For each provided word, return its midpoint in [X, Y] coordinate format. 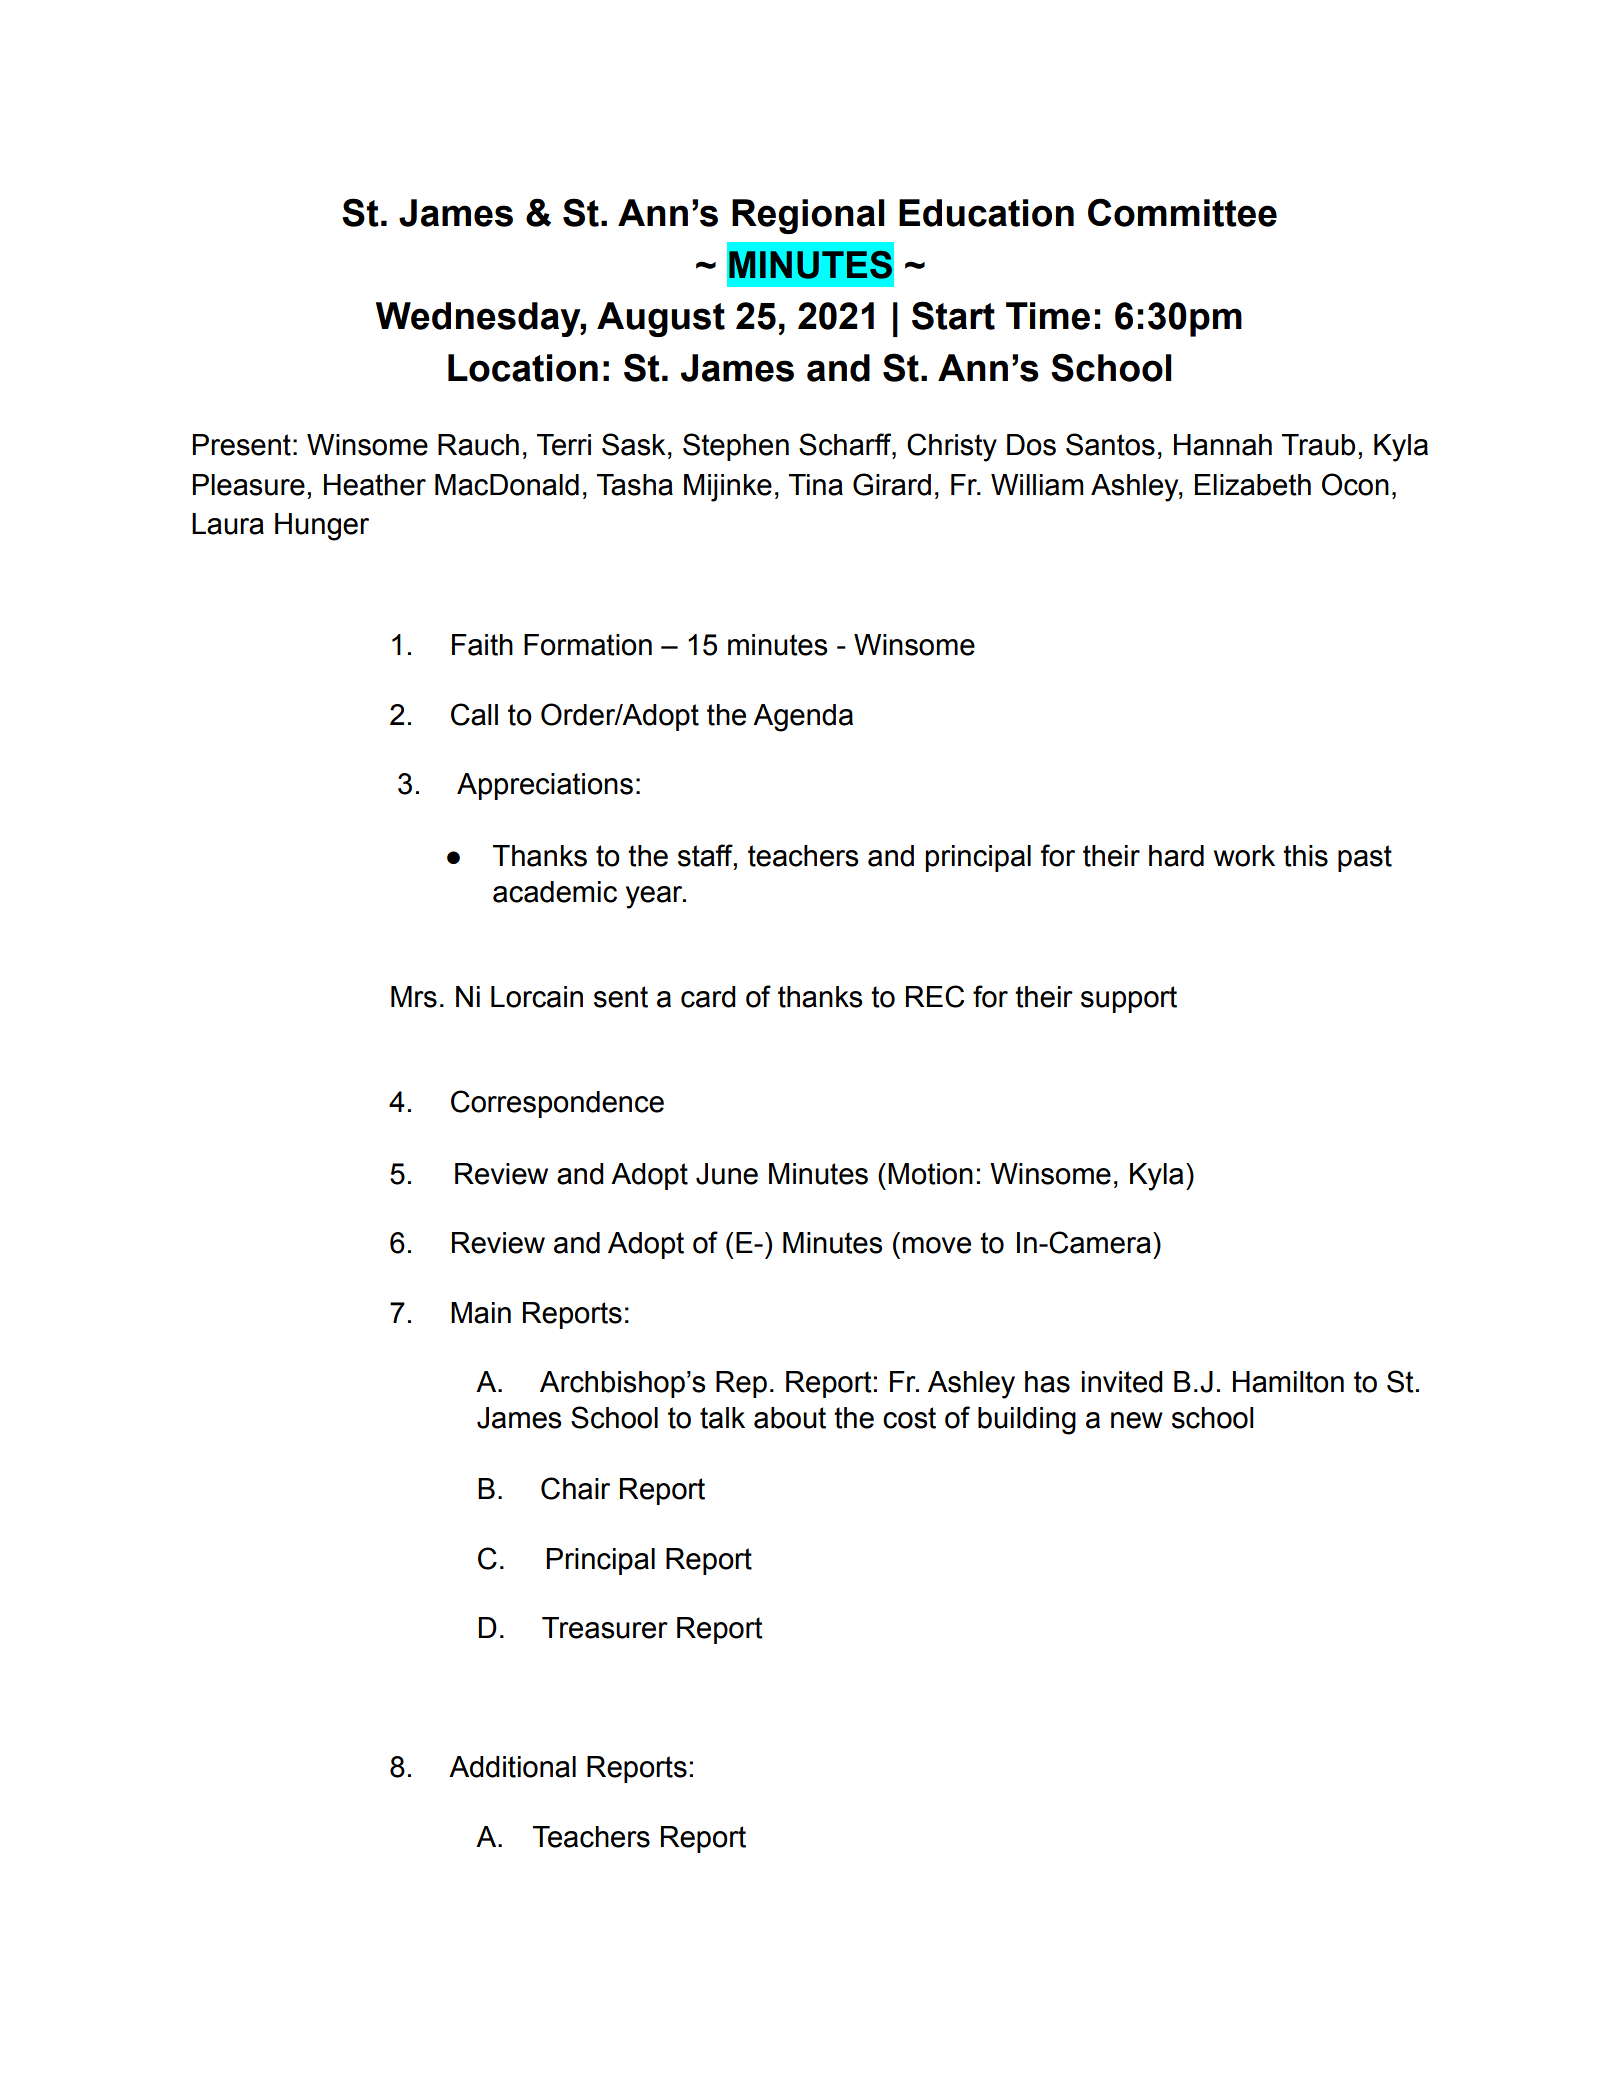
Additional [512, 1767]
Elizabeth [1253, 485]
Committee [1182, 212]
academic [555, 892]
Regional [808, 216]
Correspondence [557, 1104]
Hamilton [1288, 1382]
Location [523, 368]
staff [706, 856]
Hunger [322, 527]
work [1244, 856]
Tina [816, 485]
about [790, 1418]
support [1129, 999]
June [727, 1174]
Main [481, 1313]
